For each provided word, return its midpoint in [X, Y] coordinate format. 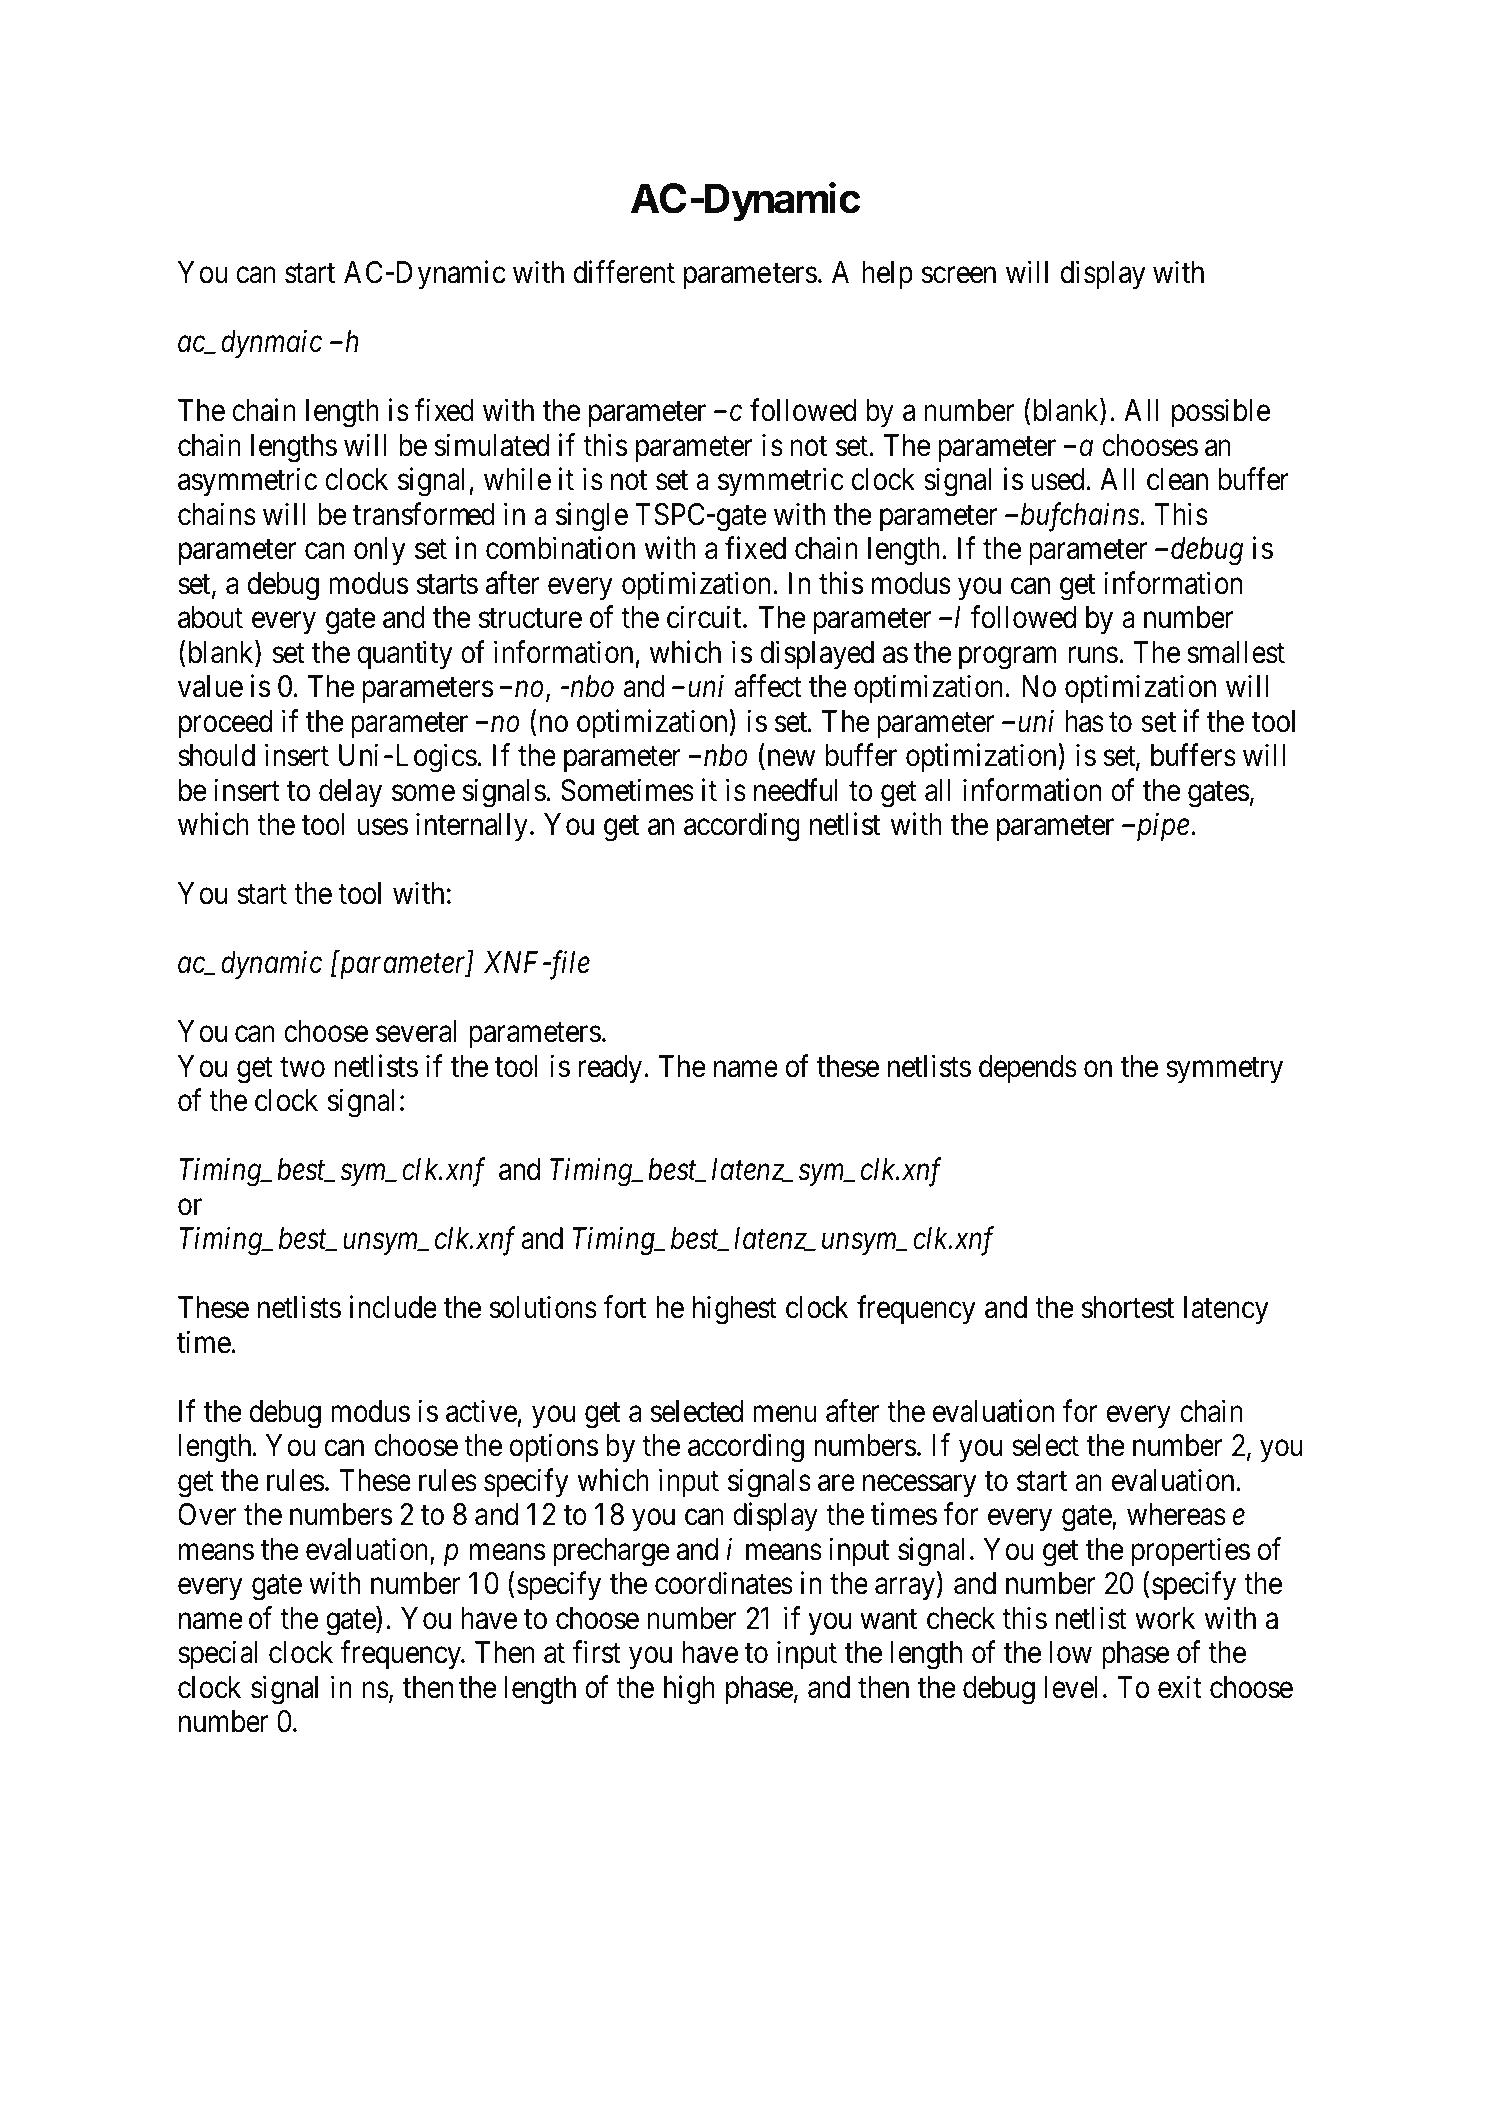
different [624, 272]
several [416, 1031]
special [217, 1655]
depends [1028, 1069]
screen [959, 276]
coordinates [724, 1583]
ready [611, 1069]
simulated [492, 445]
